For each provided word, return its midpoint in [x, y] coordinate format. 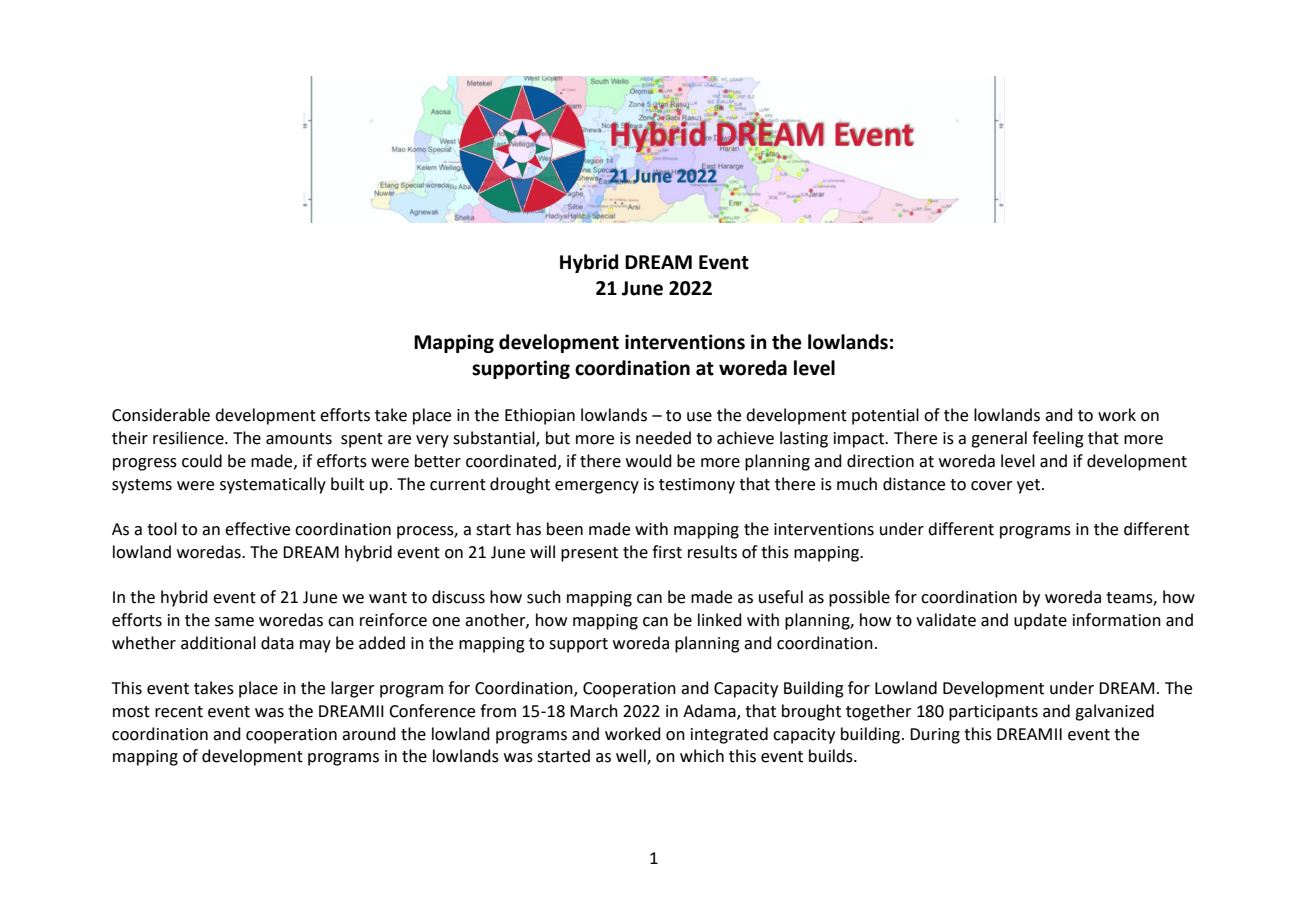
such [544, 597]
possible [859, 598]
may [315, 646]
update [1040, 621]
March [594, 711]
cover [992, 486]
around [369, 734]
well [632, 757]
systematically [273, 485]
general [999, 439]
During [935, 736]
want [388, 598]
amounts [299, 439]
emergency [597, 487]
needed [663, 438]
